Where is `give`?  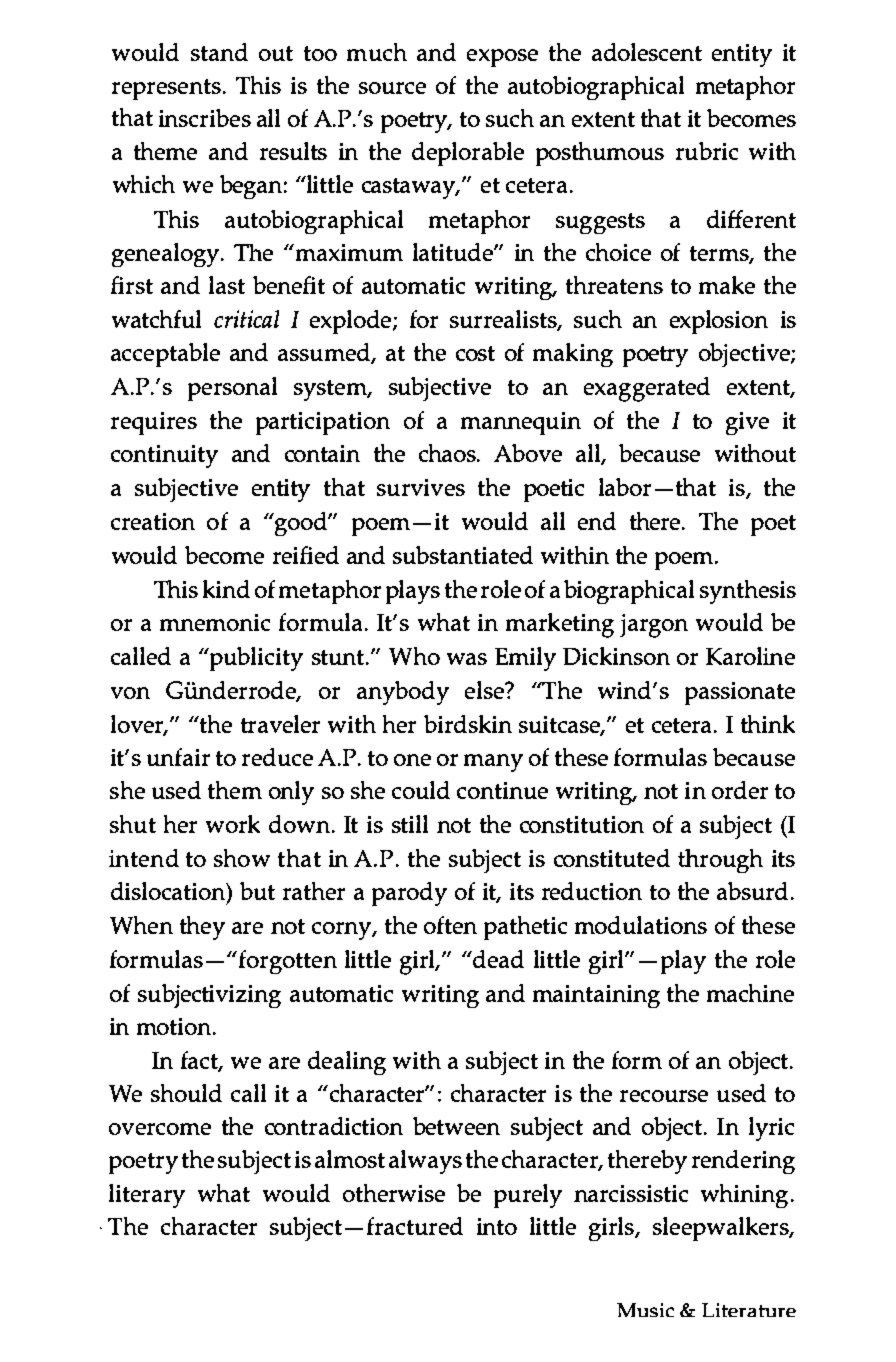 give is located at coordinates (747, 423).
